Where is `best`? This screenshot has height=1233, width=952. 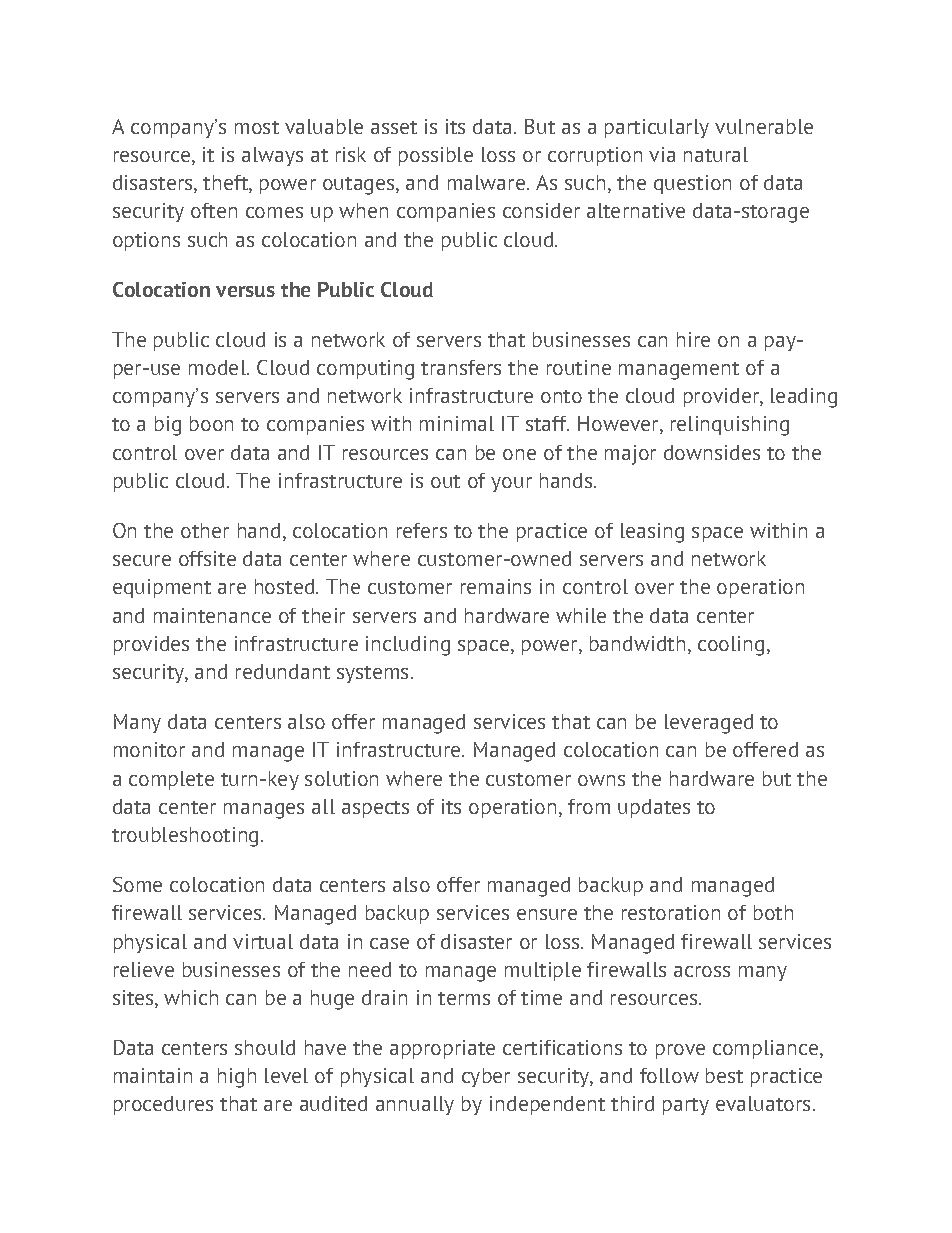 best is located at coordinates (724, 1075).
